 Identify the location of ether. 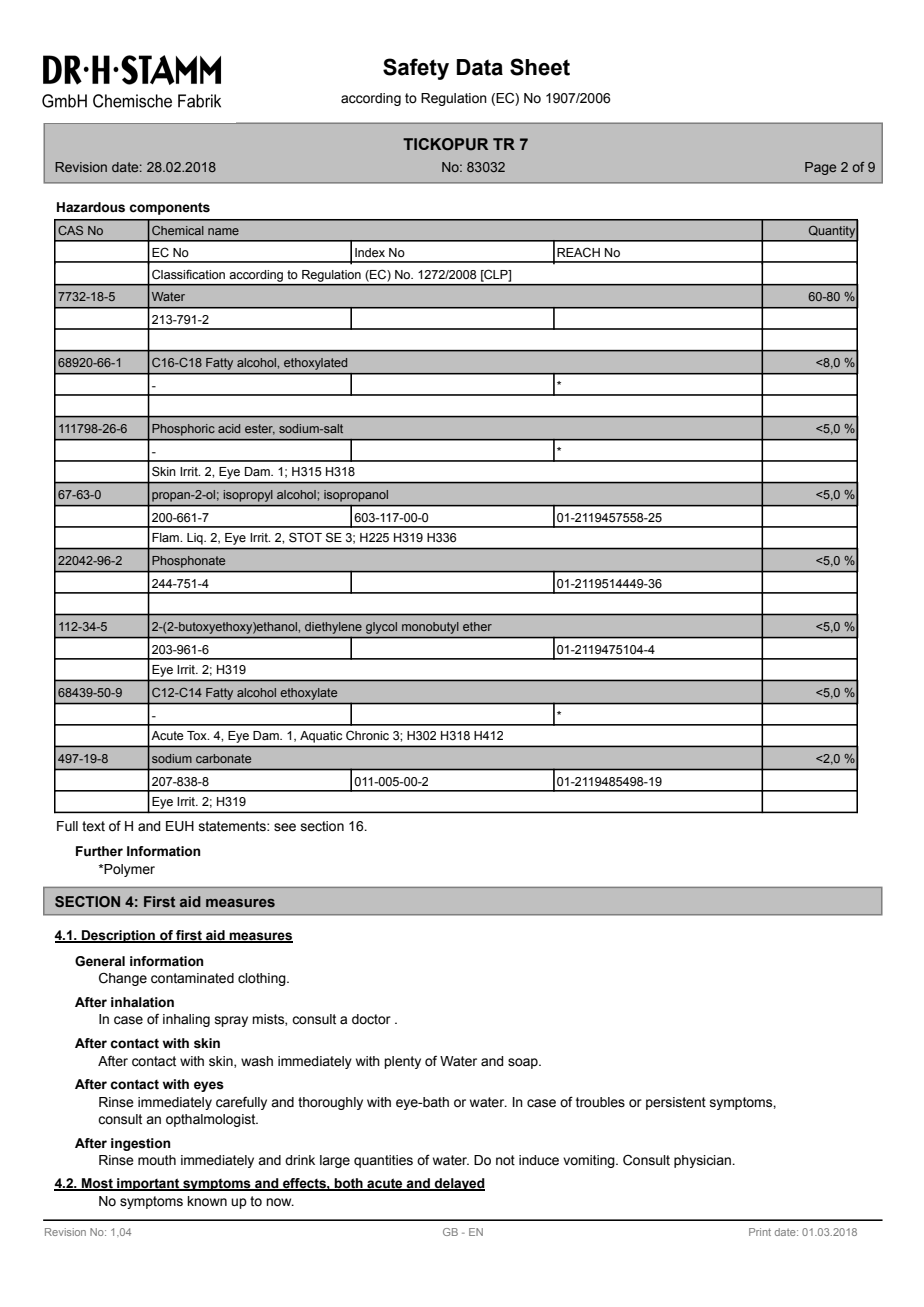
(477, 626).
